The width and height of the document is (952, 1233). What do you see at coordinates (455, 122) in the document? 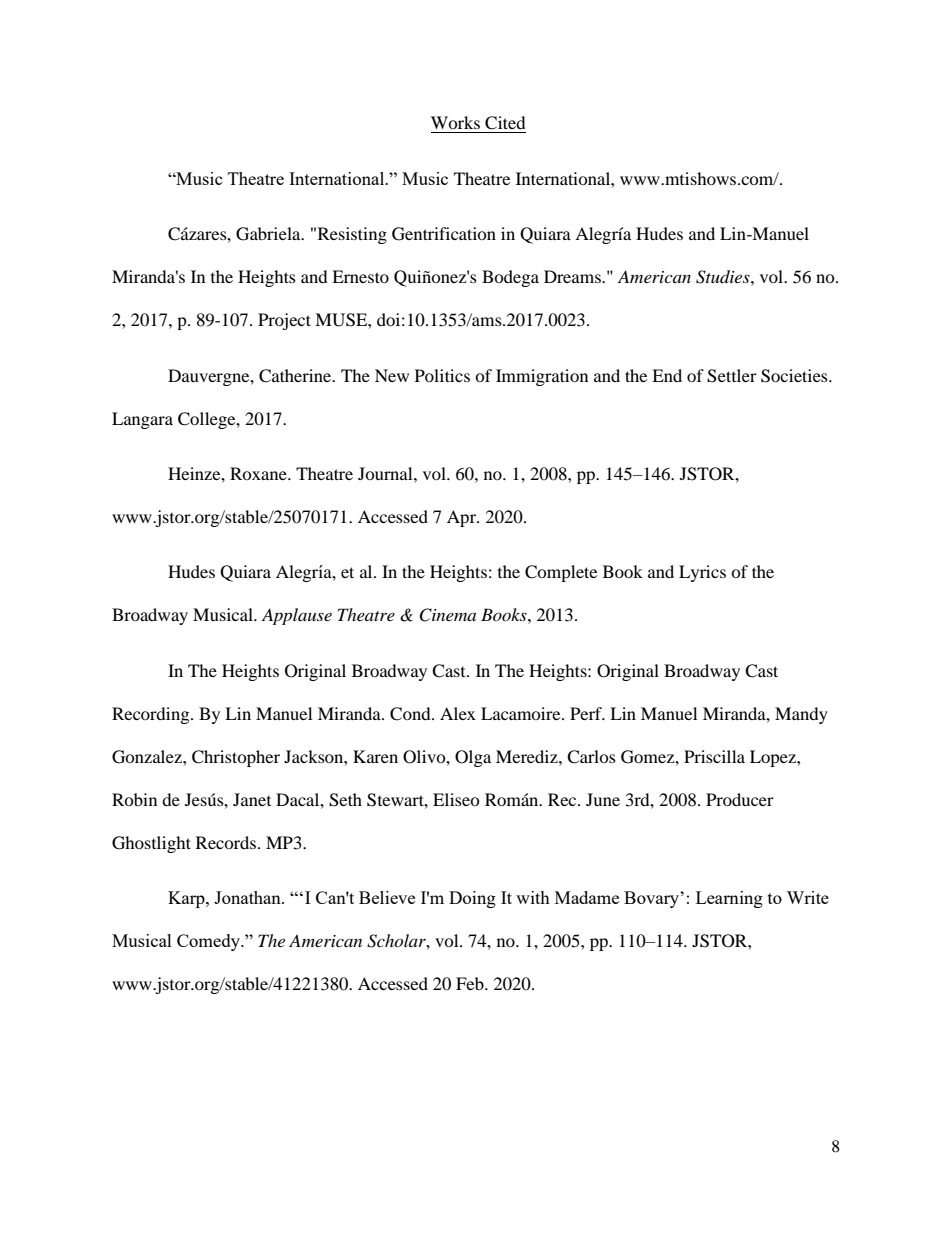
I see `Works` at bounding box center [455, 122].
